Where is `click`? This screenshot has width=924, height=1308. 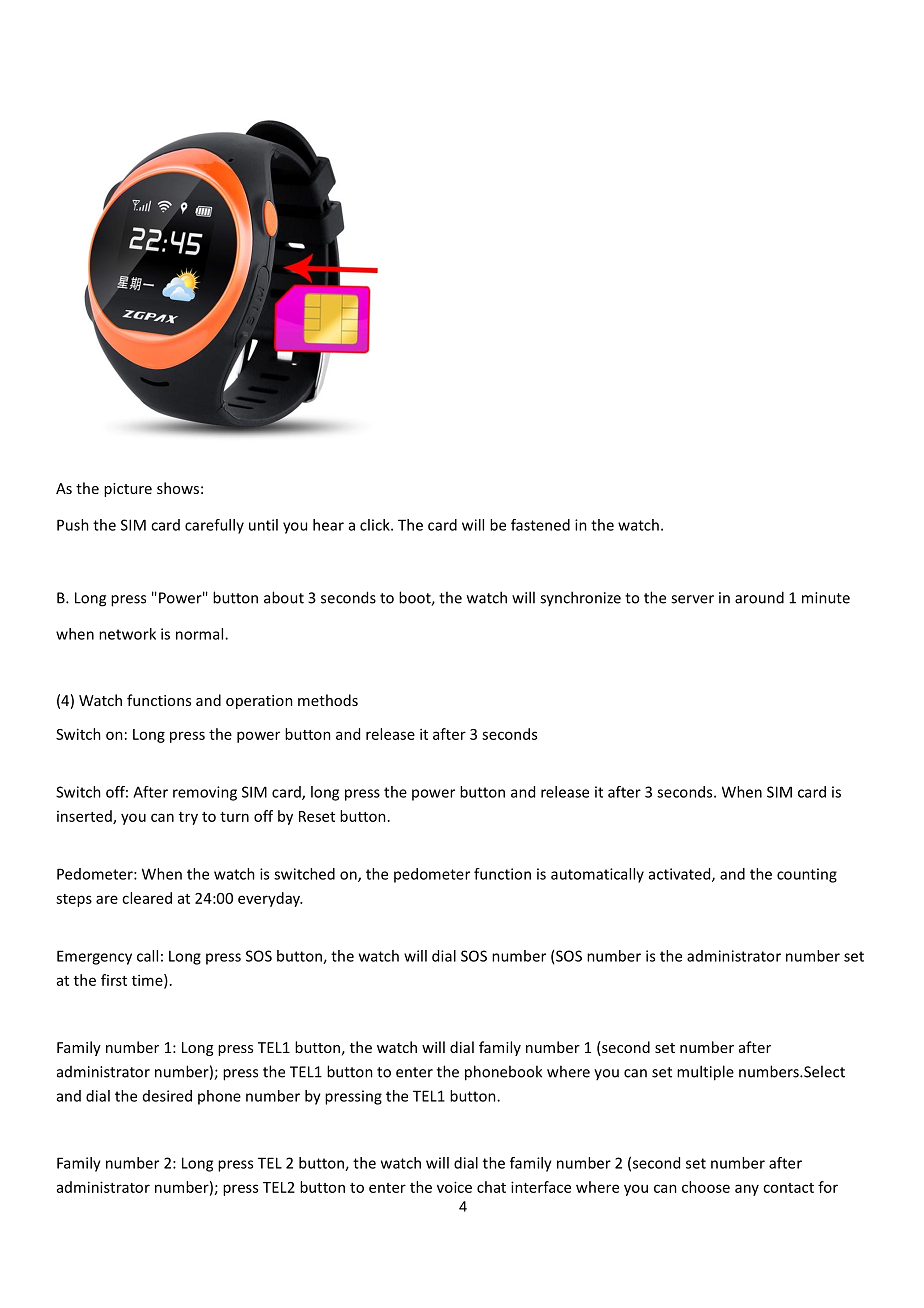 click is located at coordinates (376, 525).
